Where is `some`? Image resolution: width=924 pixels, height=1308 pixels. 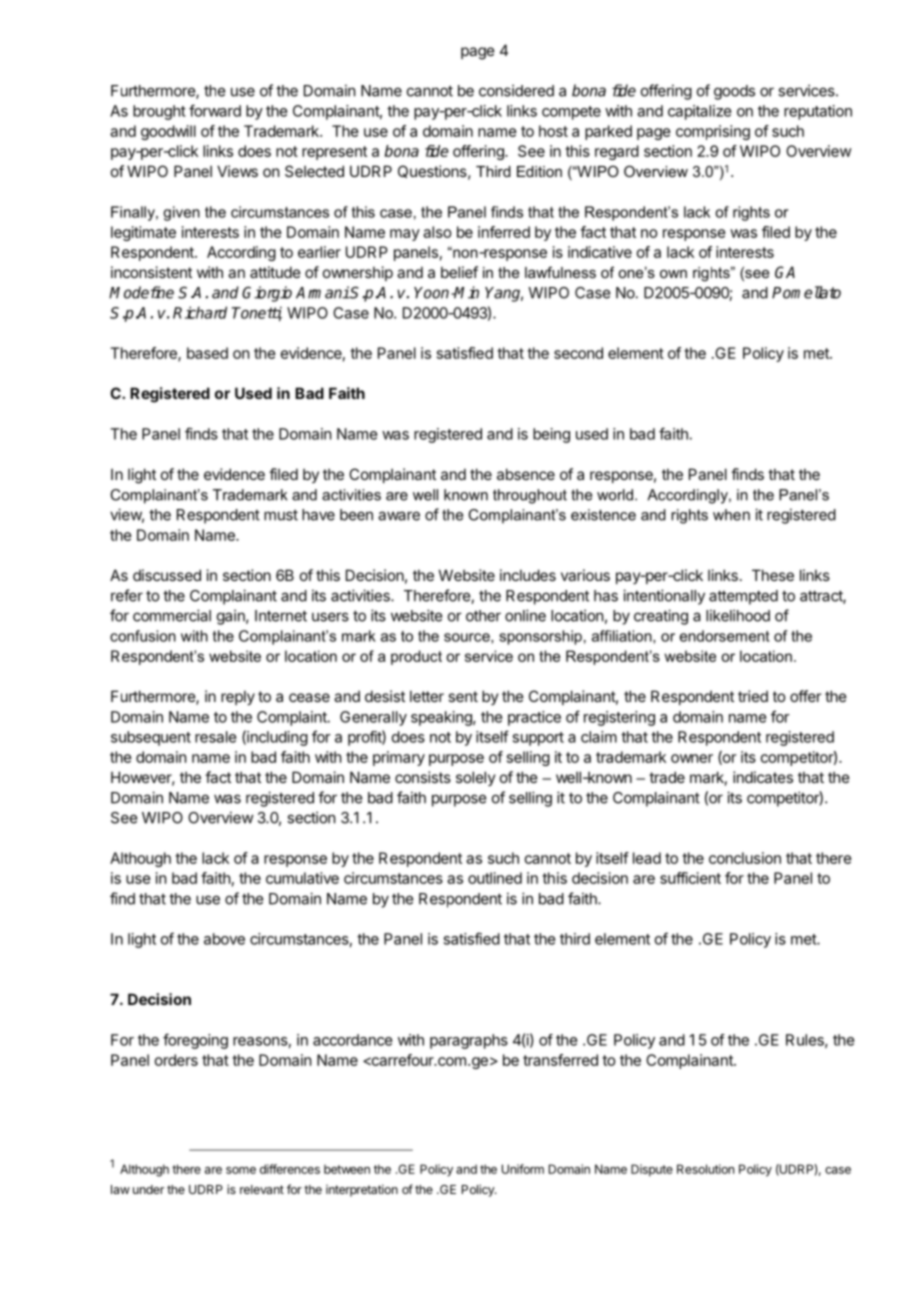
some is located at coordinates (241, 1170).
